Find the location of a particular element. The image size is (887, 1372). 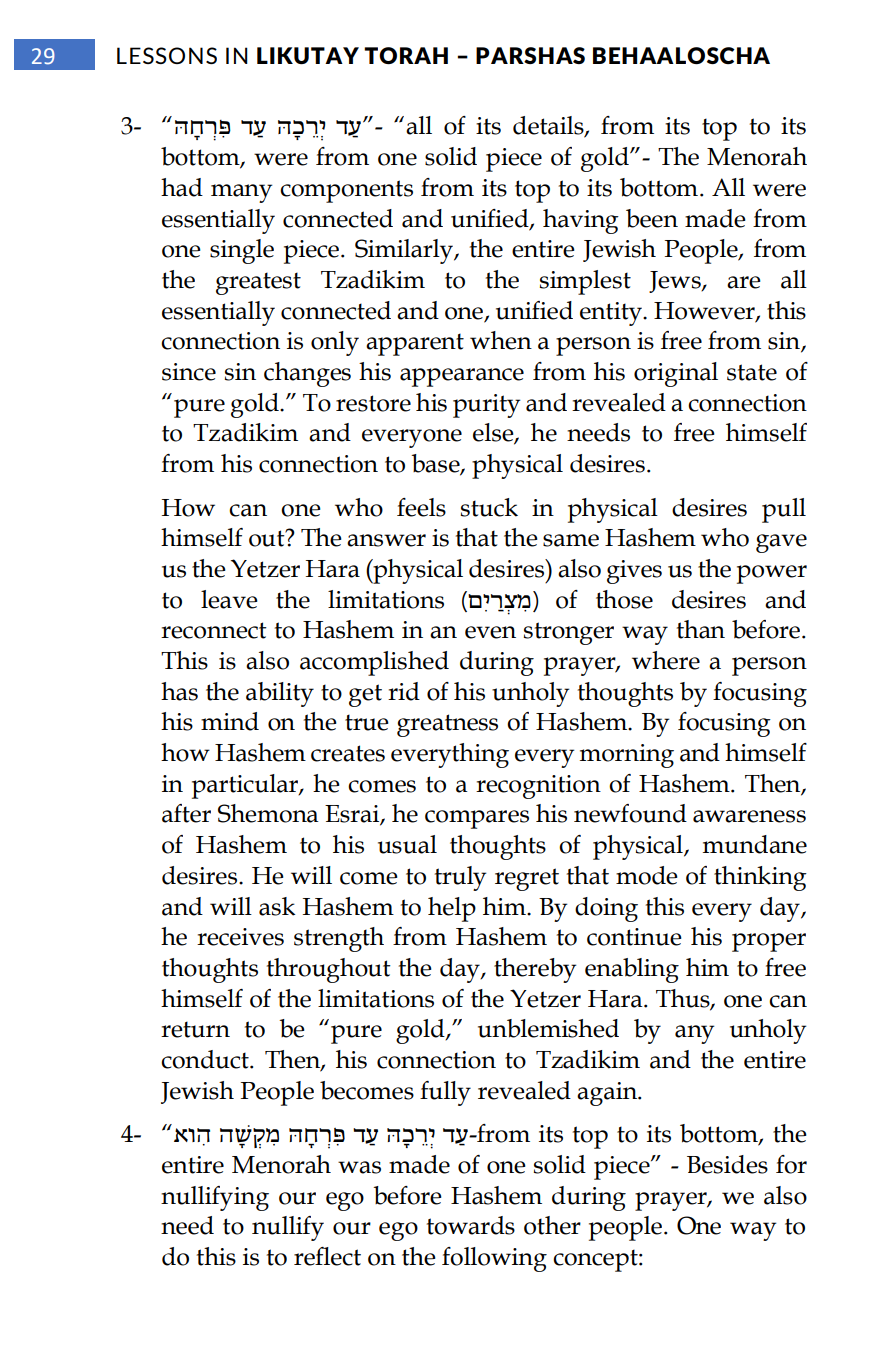

Besides is located at coordinates (727, 1164).
